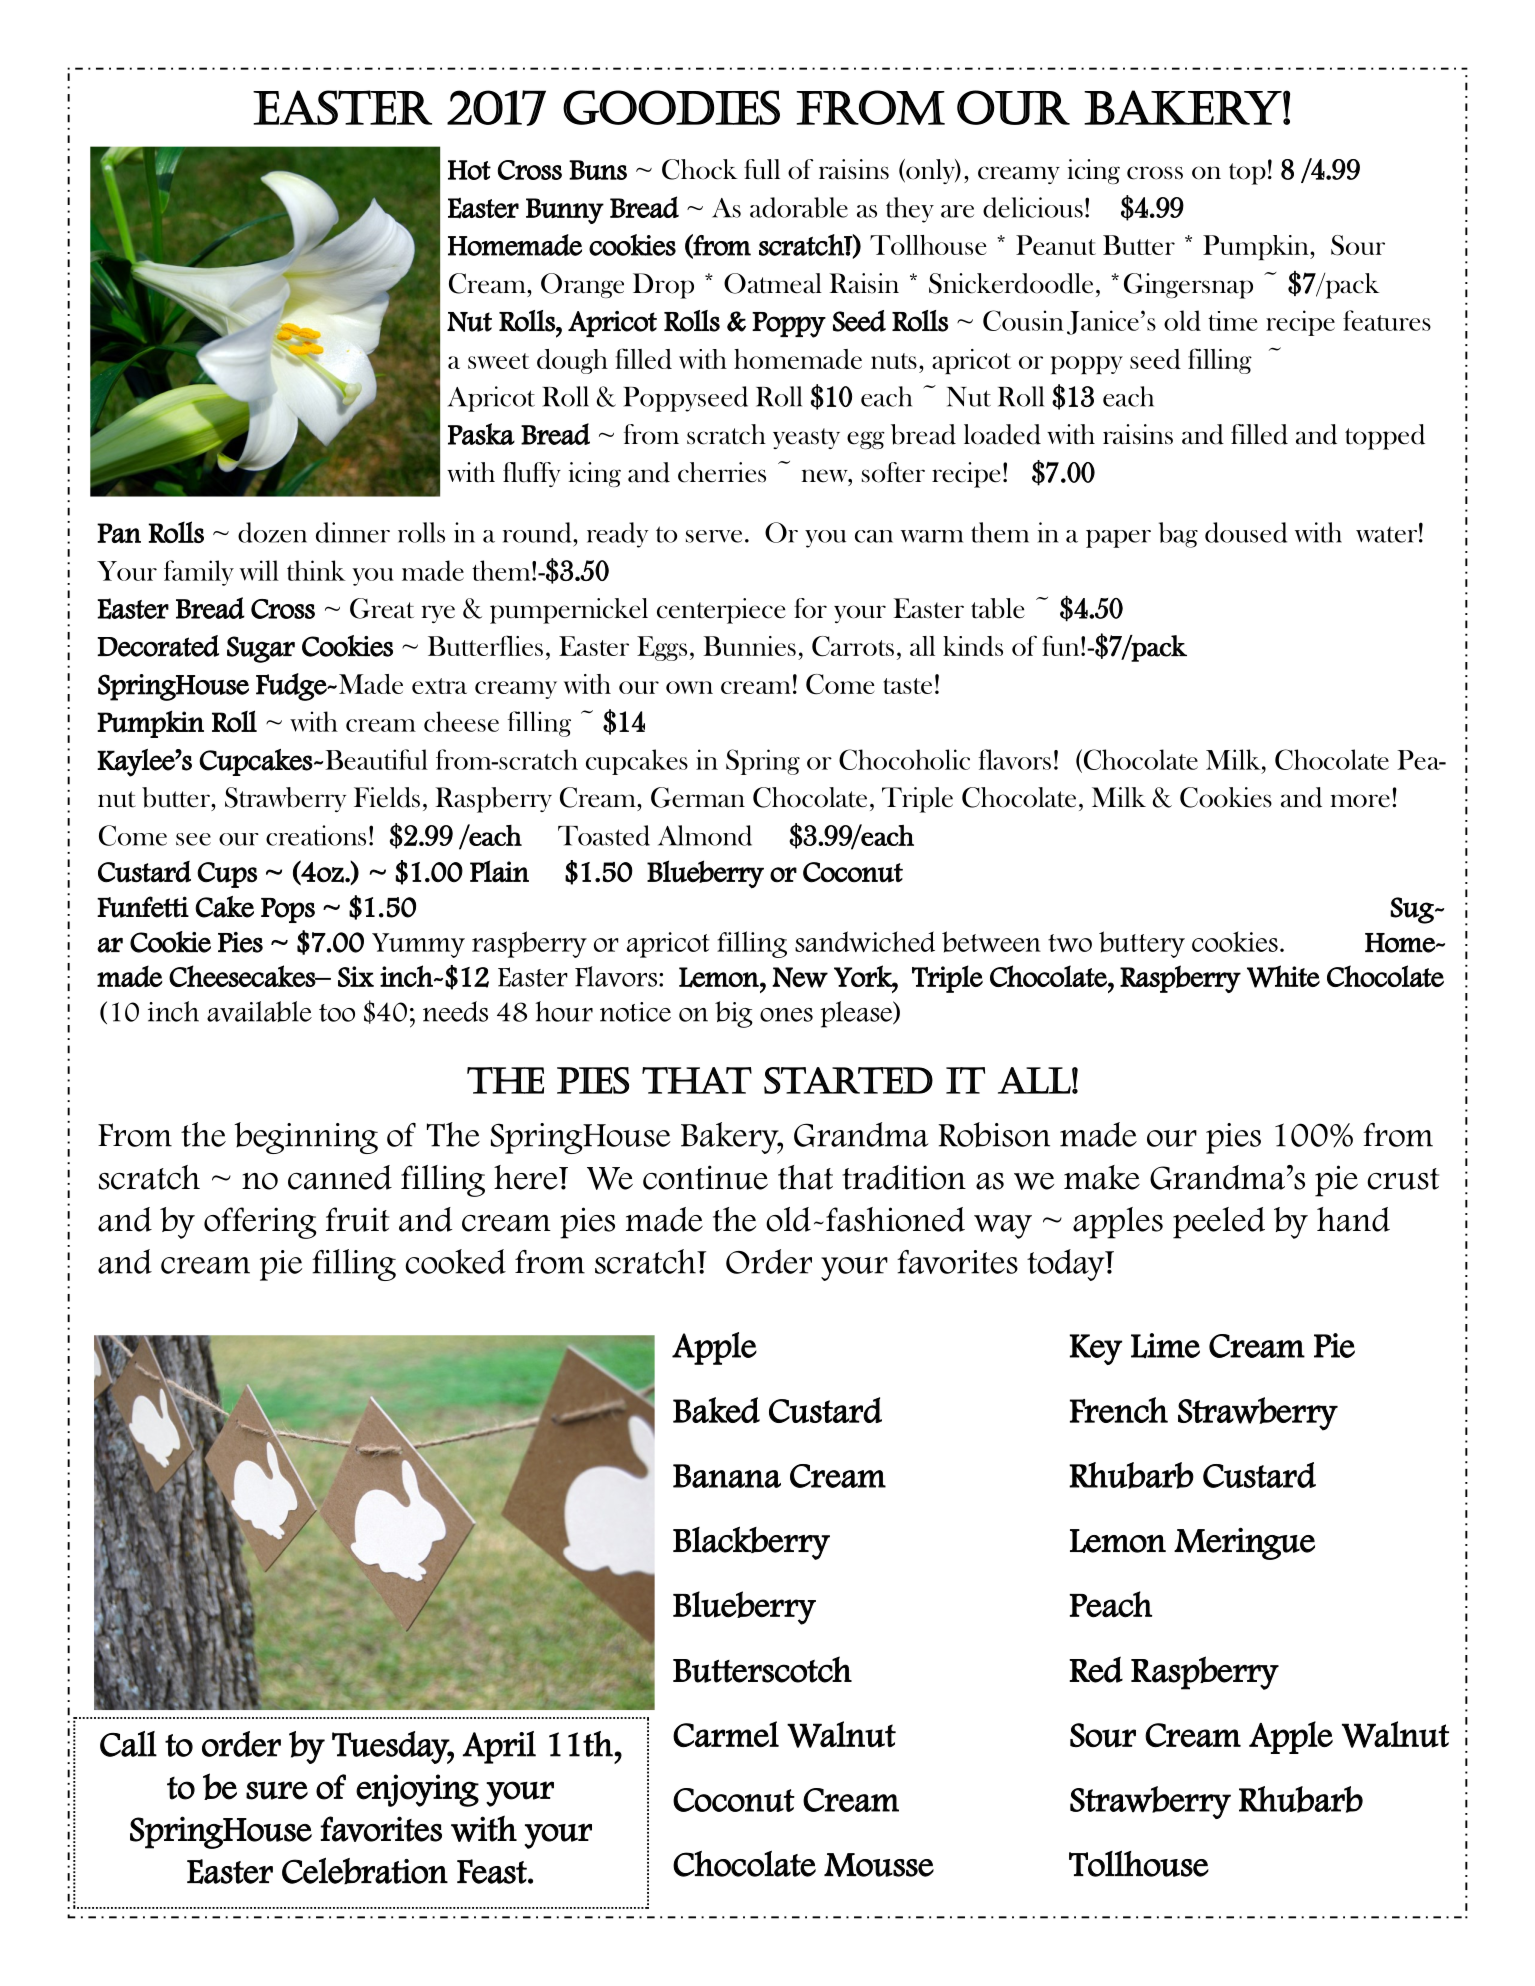 The width and height of the screenshot is (1535, 1986). What do you see at coordinates (1283, 976) in the screenshot?
I see `White` at bounding box center [1283, 976].
